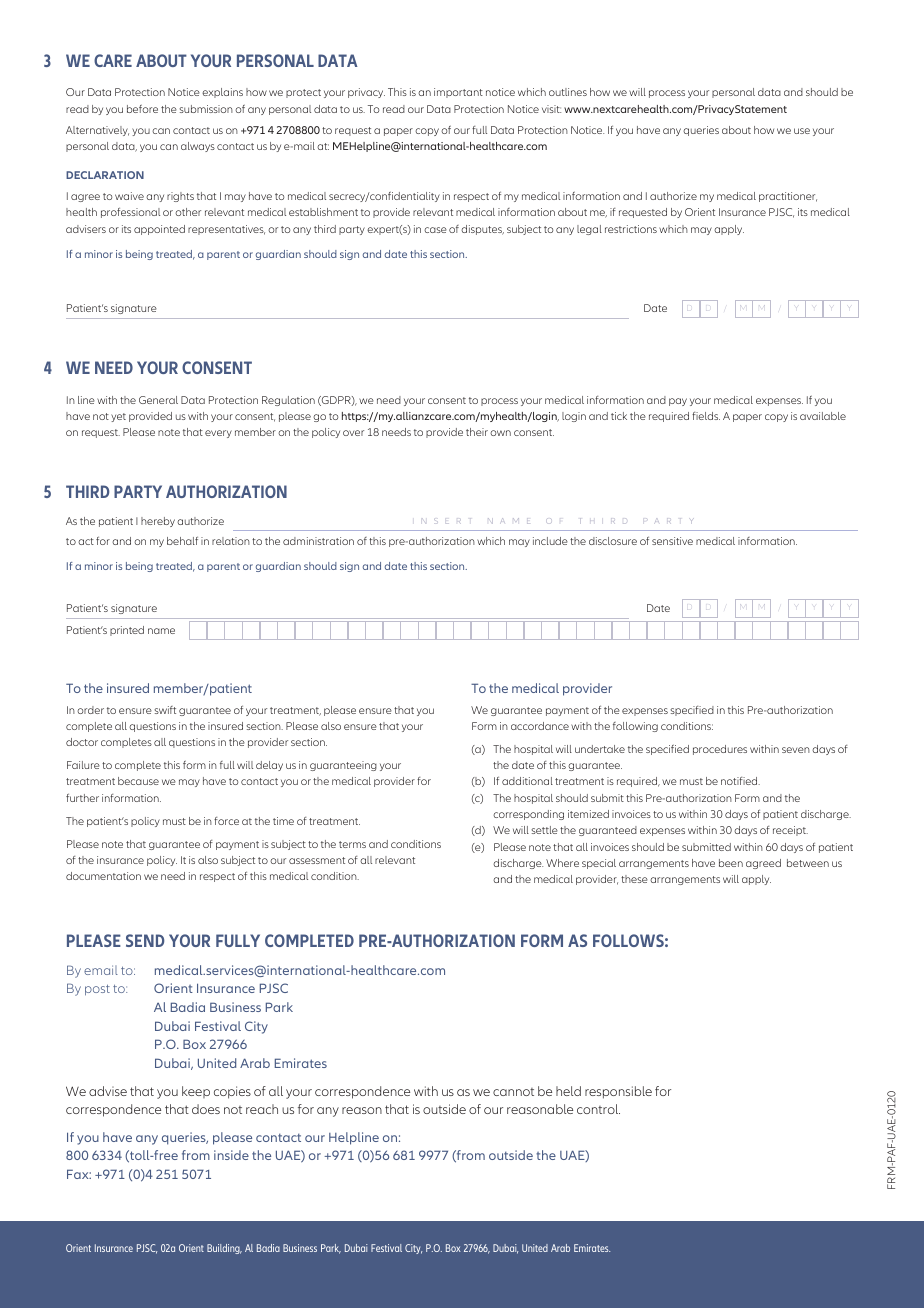 This page has height=1308, width=924. Describe the element at coordinates (198, 147) in the page. I see `always` at that location.
